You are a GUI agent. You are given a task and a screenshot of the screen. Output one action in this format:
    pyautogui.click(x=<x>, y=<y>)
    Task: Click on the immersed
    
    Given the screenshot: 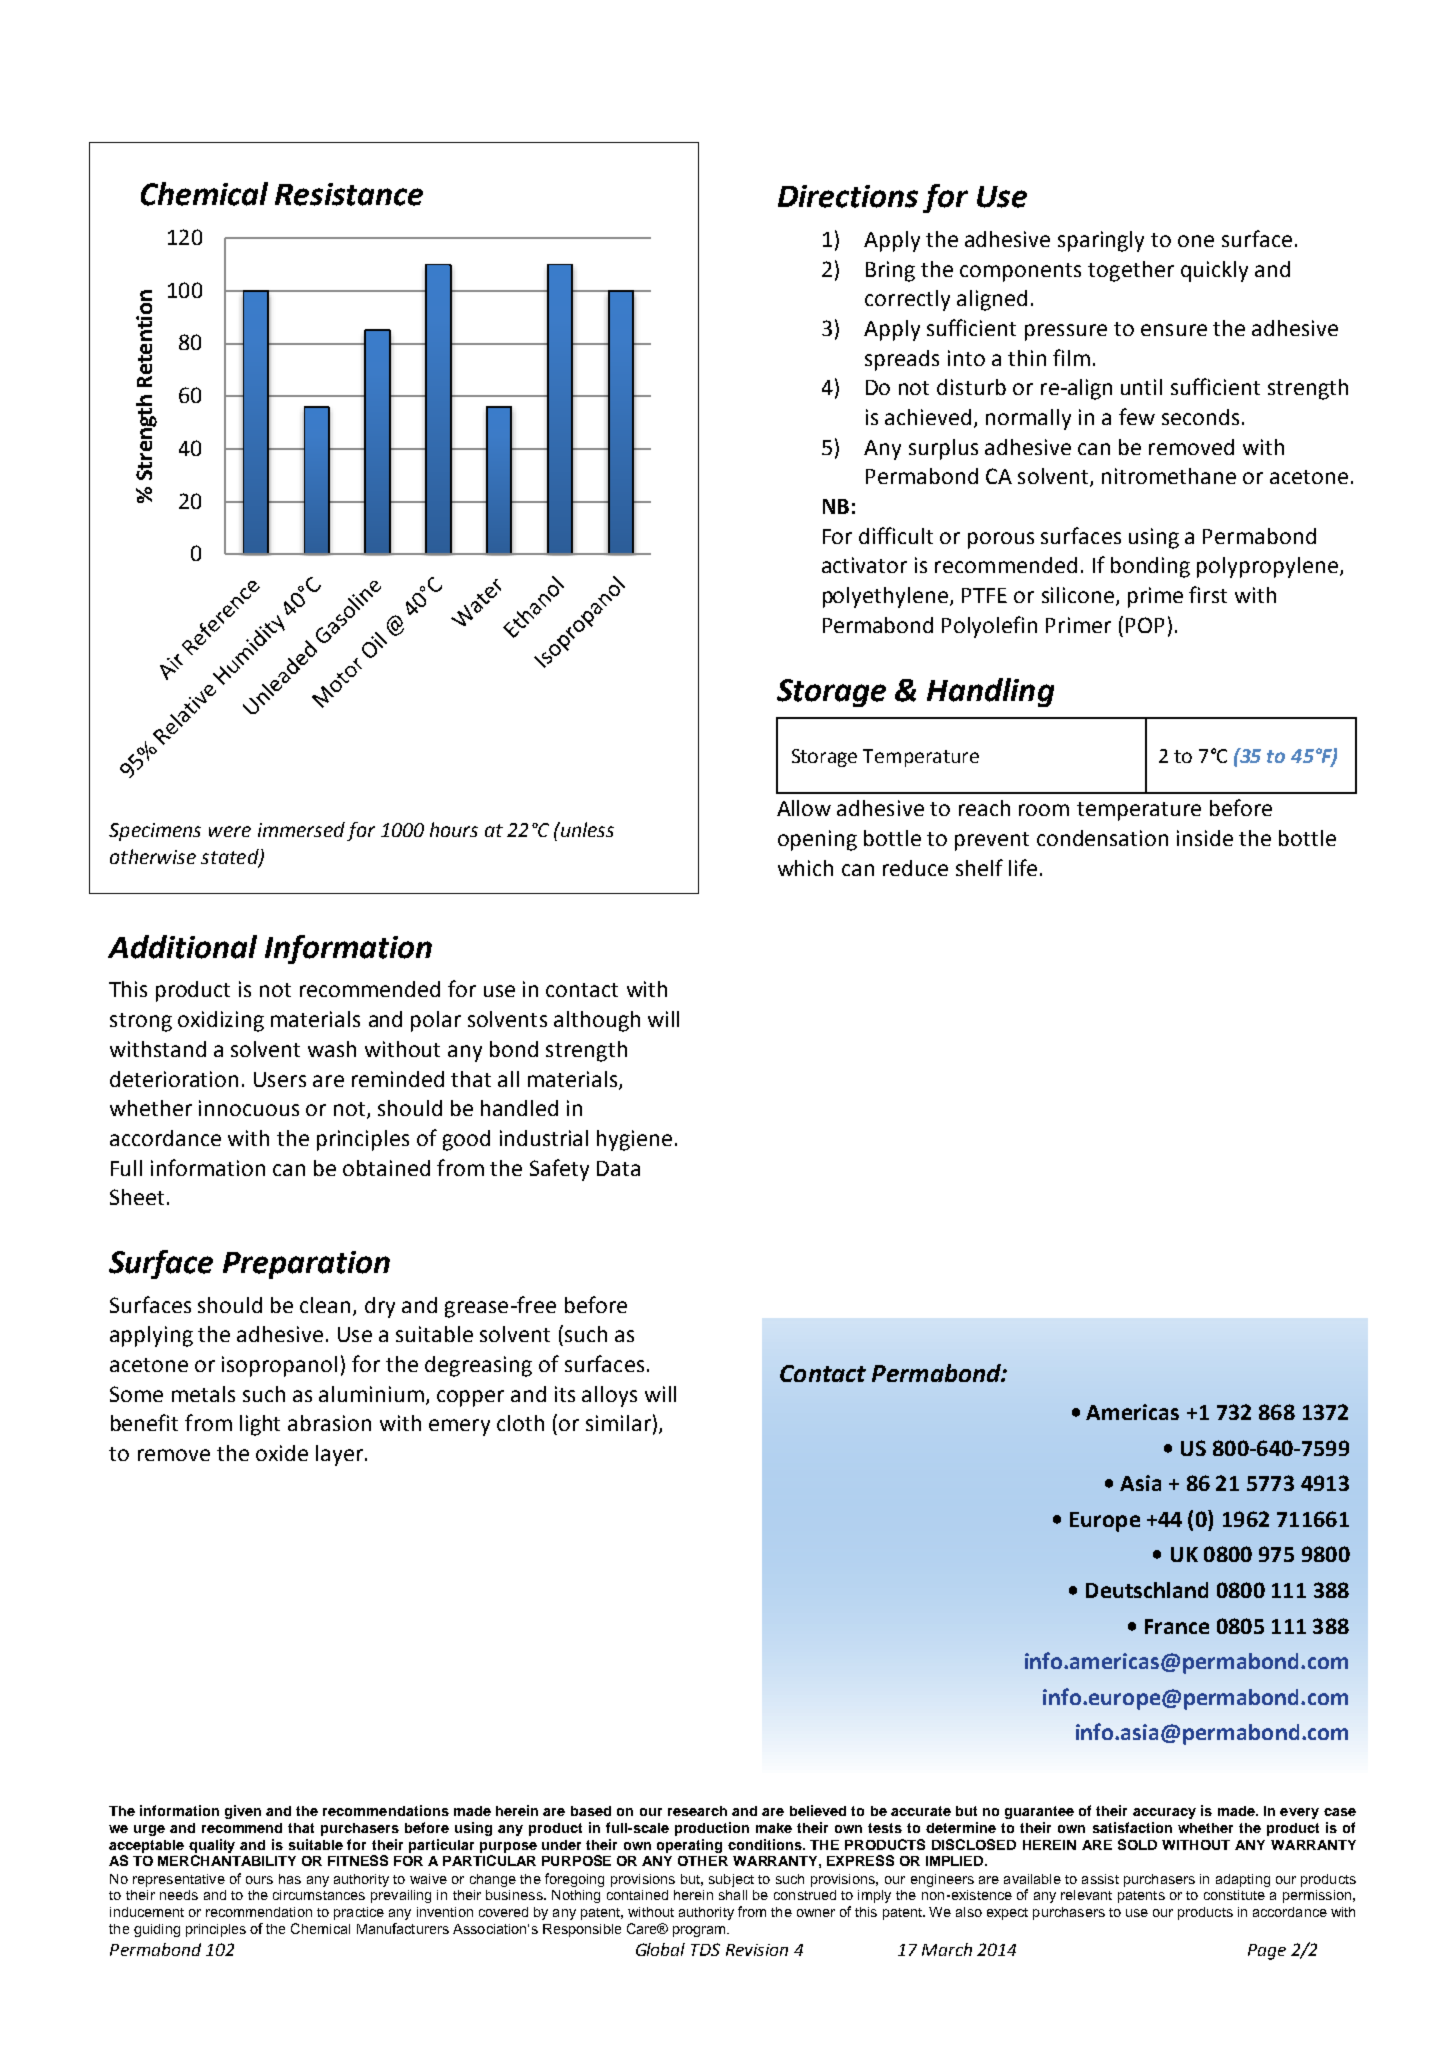 What is the action you would take?
    pyautogui.click(x=301, y=829)
